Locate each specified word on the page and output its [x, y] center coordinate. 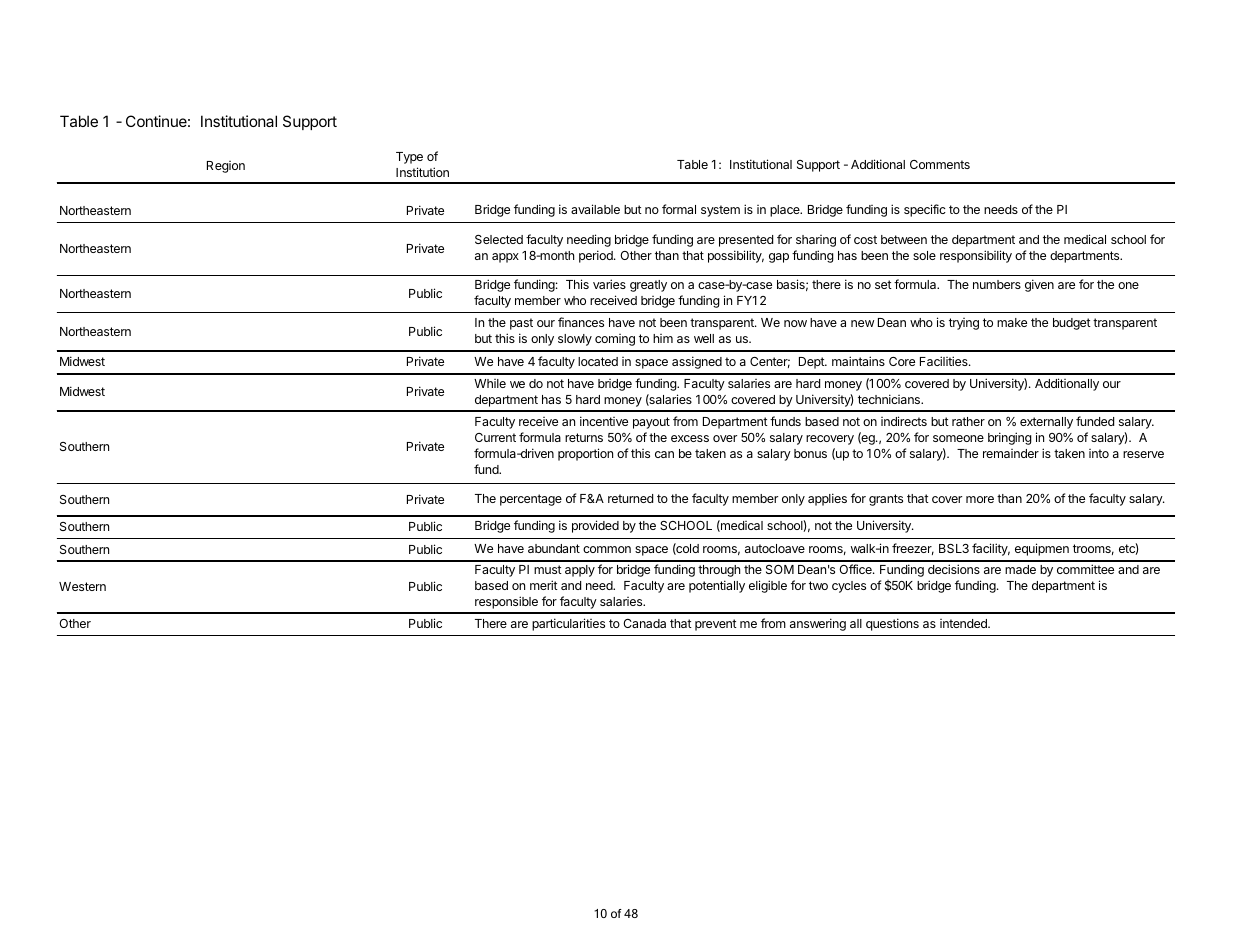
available [595, 209]
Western [82, 586]
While [490, 383]
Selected [499, 239]
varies [609, 284]
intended [964, 623]
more [980, 499]
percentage [531, 500]
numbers [997, 284]
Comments [940, 164]
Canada [644, 623]
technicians [890, 399]
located [598, 361]
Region [226, 167]
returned [630, 498]
